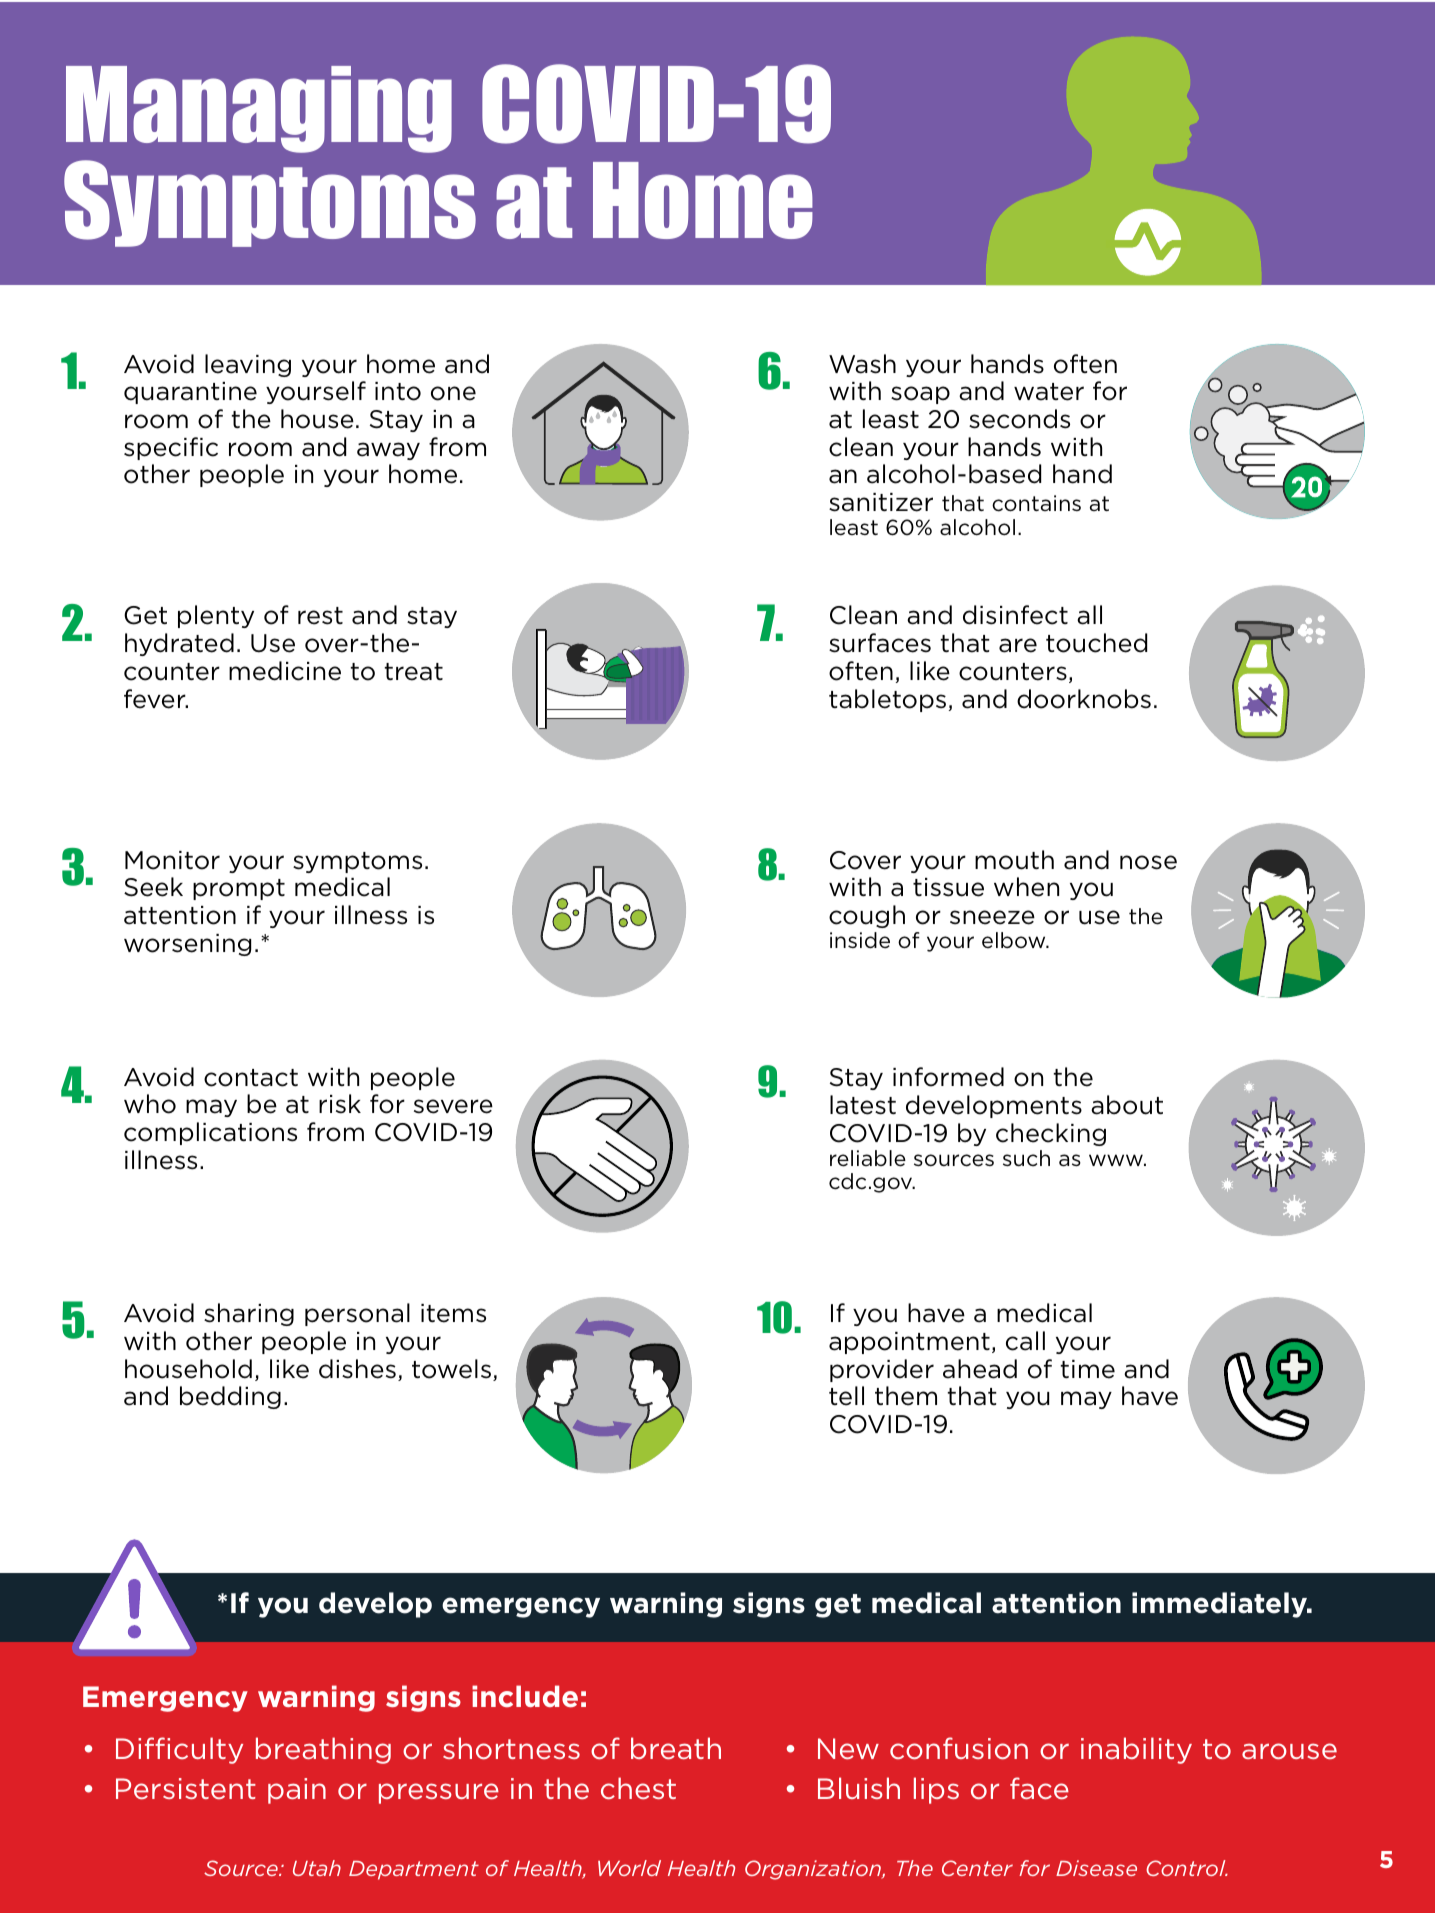 The height and width of the page is (1913, 1435). Describe the element at coordinates (868, 1158) in the page. I see `reliable` at that location.
